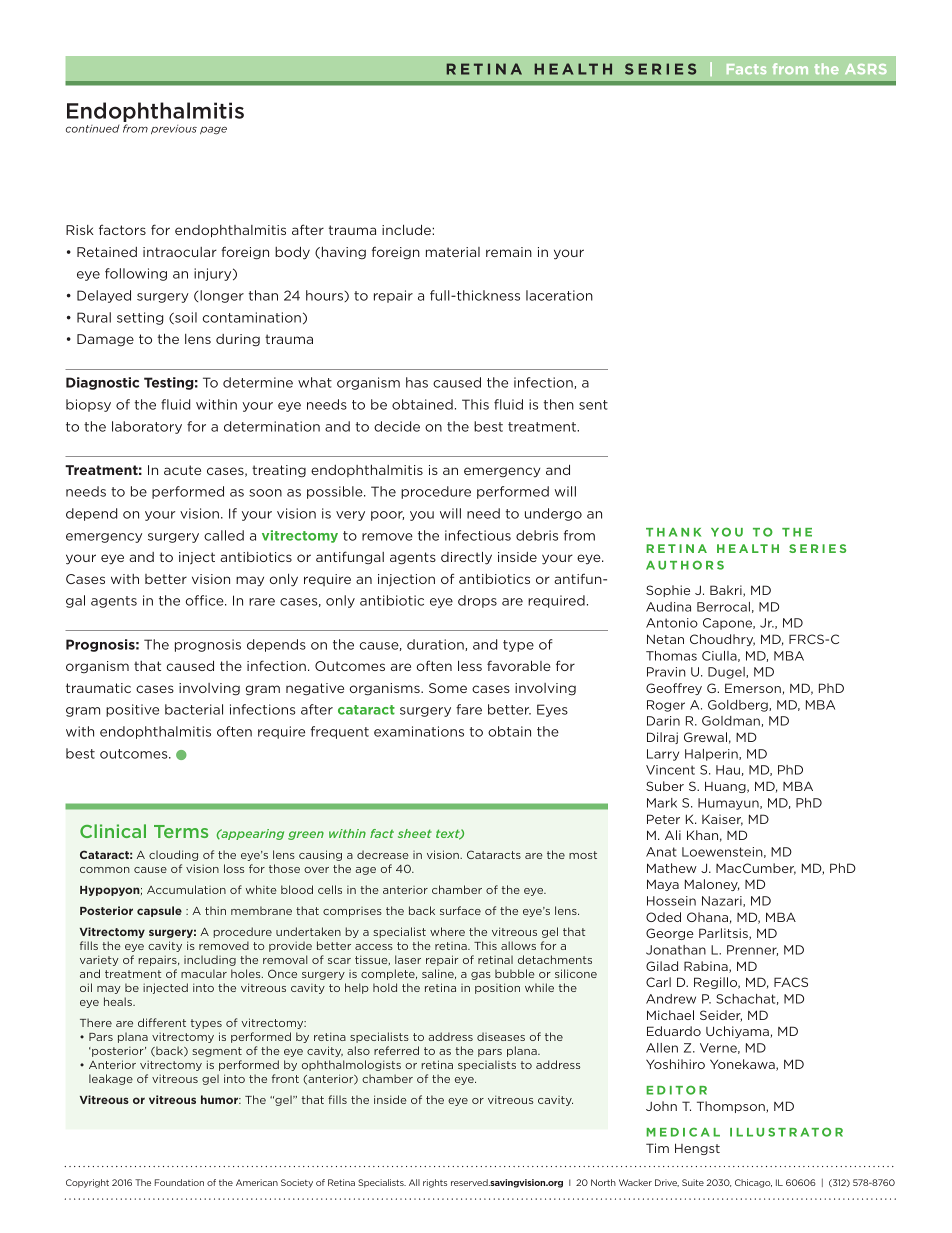  I want to click on saline, so click(439, 974).
